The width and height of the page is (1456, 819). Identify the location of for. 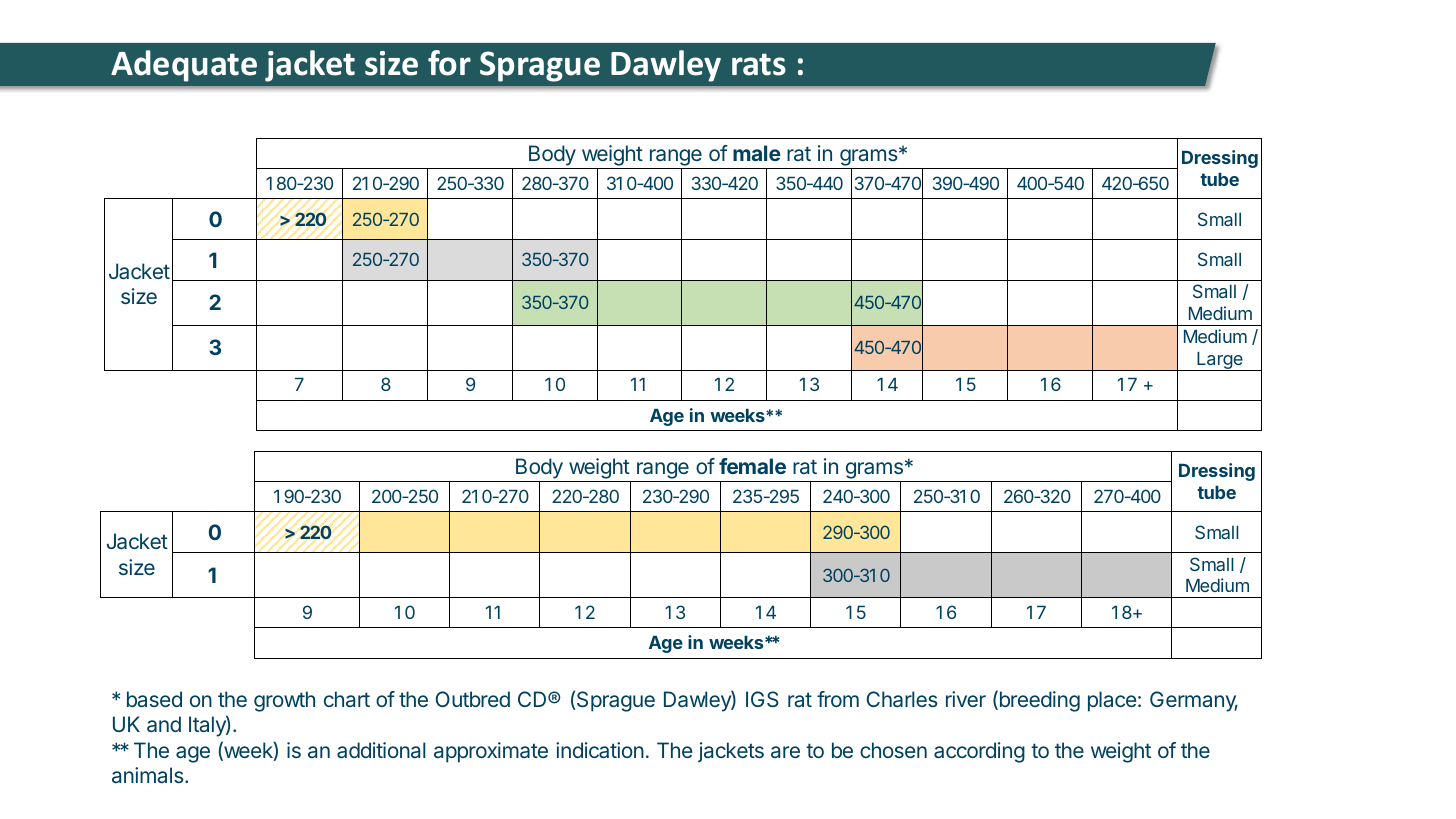
(449, 63).
